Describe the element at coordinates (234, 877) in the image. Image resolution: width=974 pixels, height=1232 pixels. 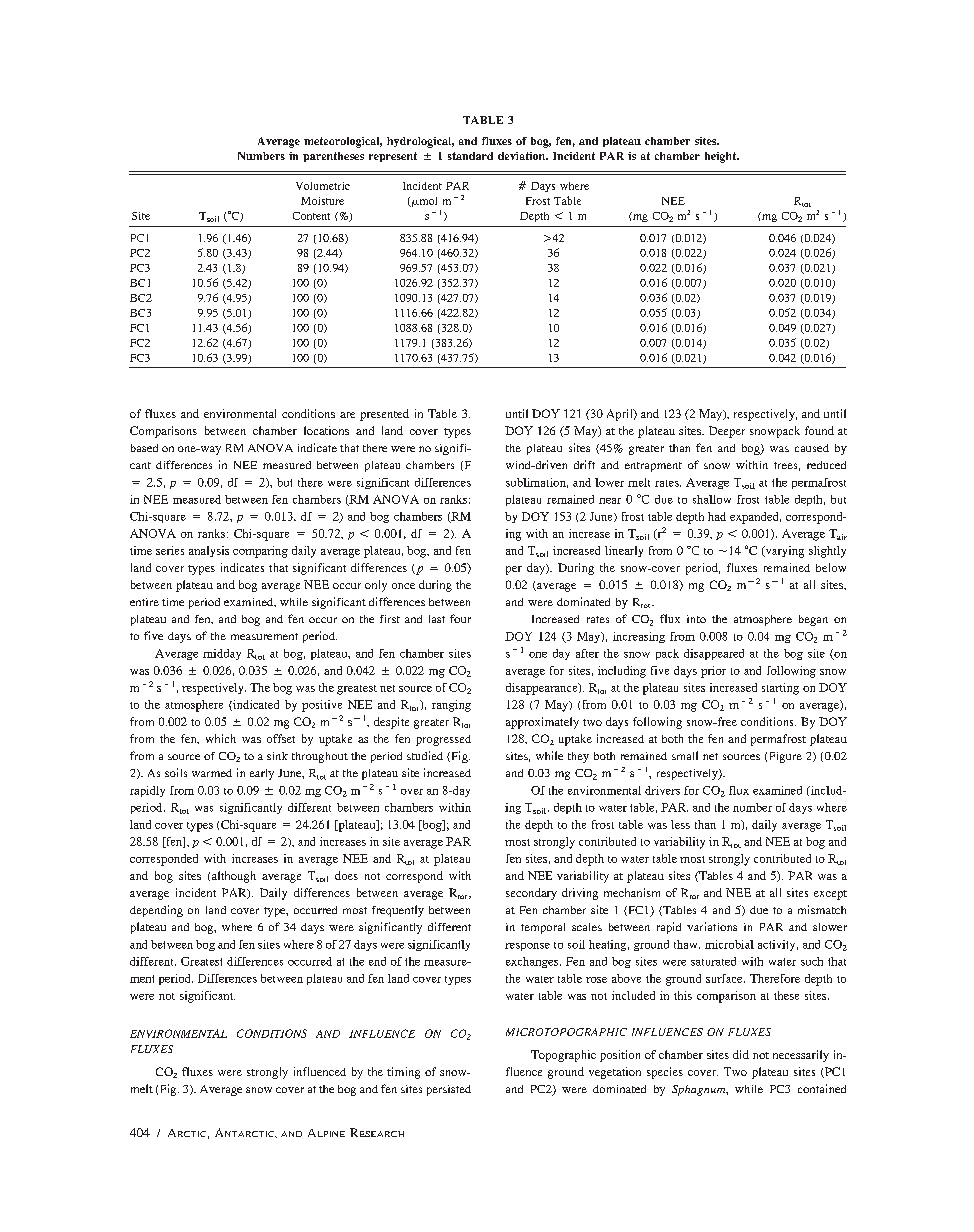
I see `although` at that location.
